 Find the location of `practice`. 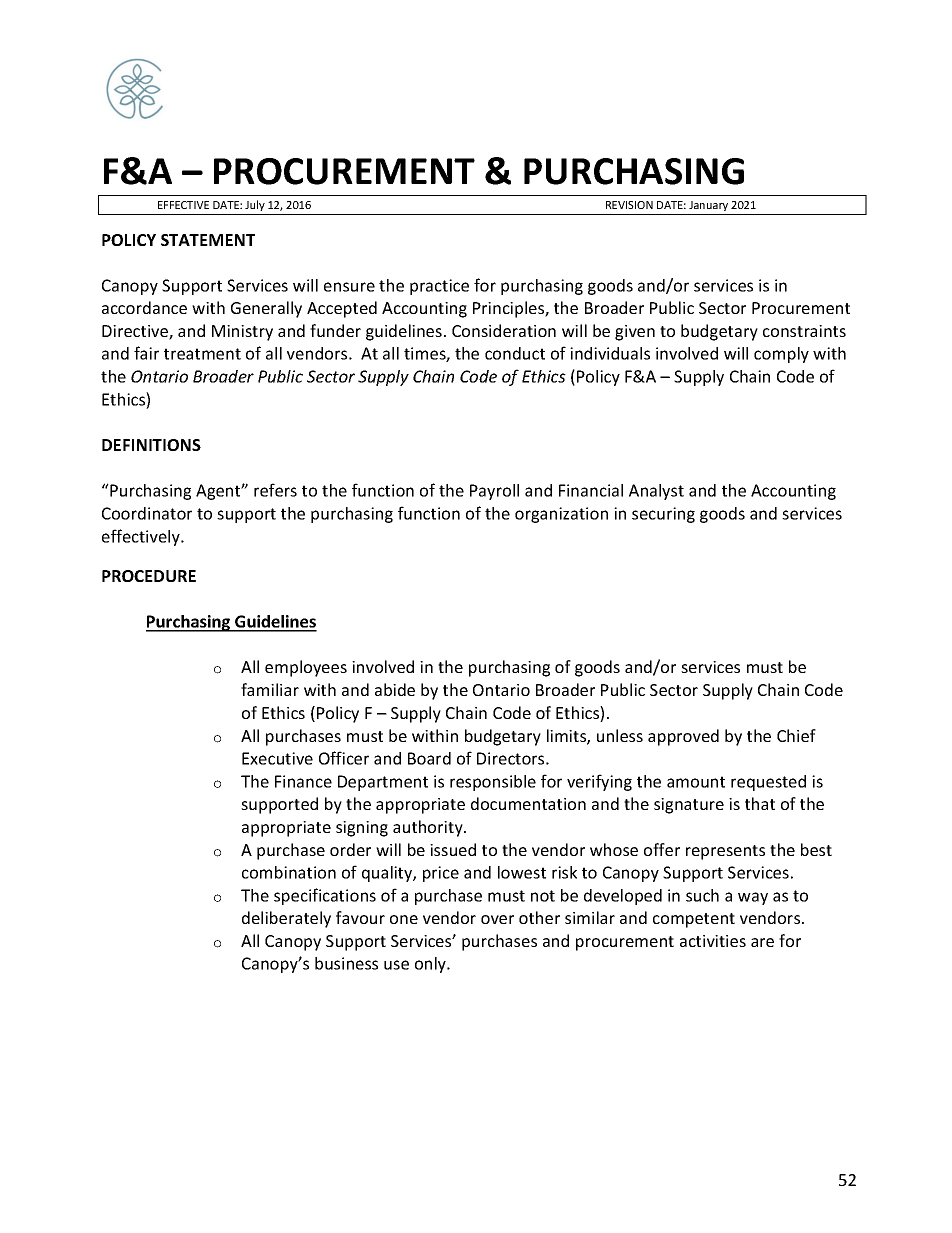

practice is located at coordinates (439, 287).
